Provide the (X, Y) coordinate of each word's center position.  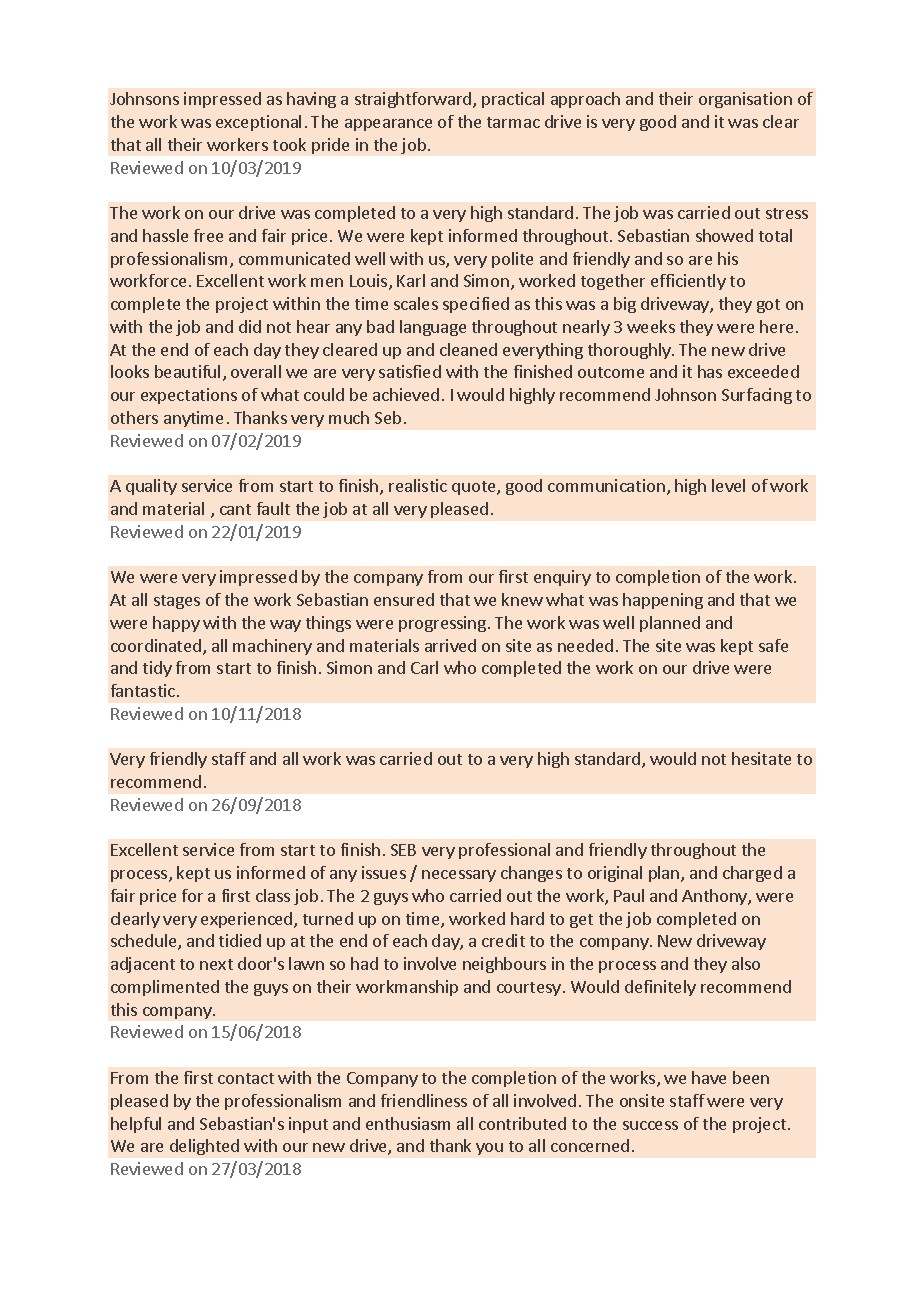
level (728, 485)
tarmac (513, 122)
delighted (204, 1147)
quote (475, 488)
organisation (745, 100)
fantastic (143, 690)
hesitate (761, 758)
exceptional (258, 123)
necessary (459, 876)
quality (151, 487)
